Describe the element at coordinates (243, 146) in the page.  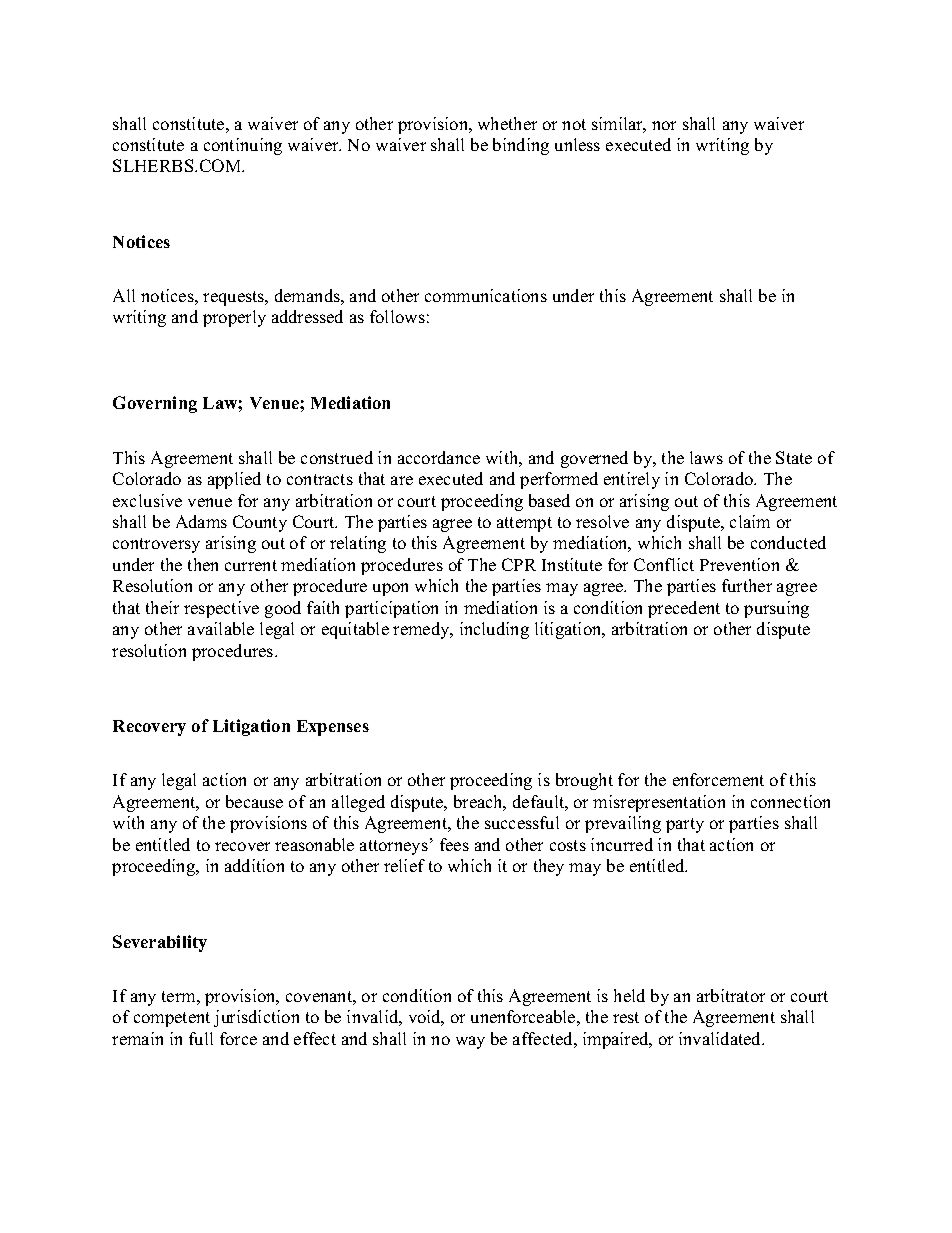
I see `continuing` at that location.
